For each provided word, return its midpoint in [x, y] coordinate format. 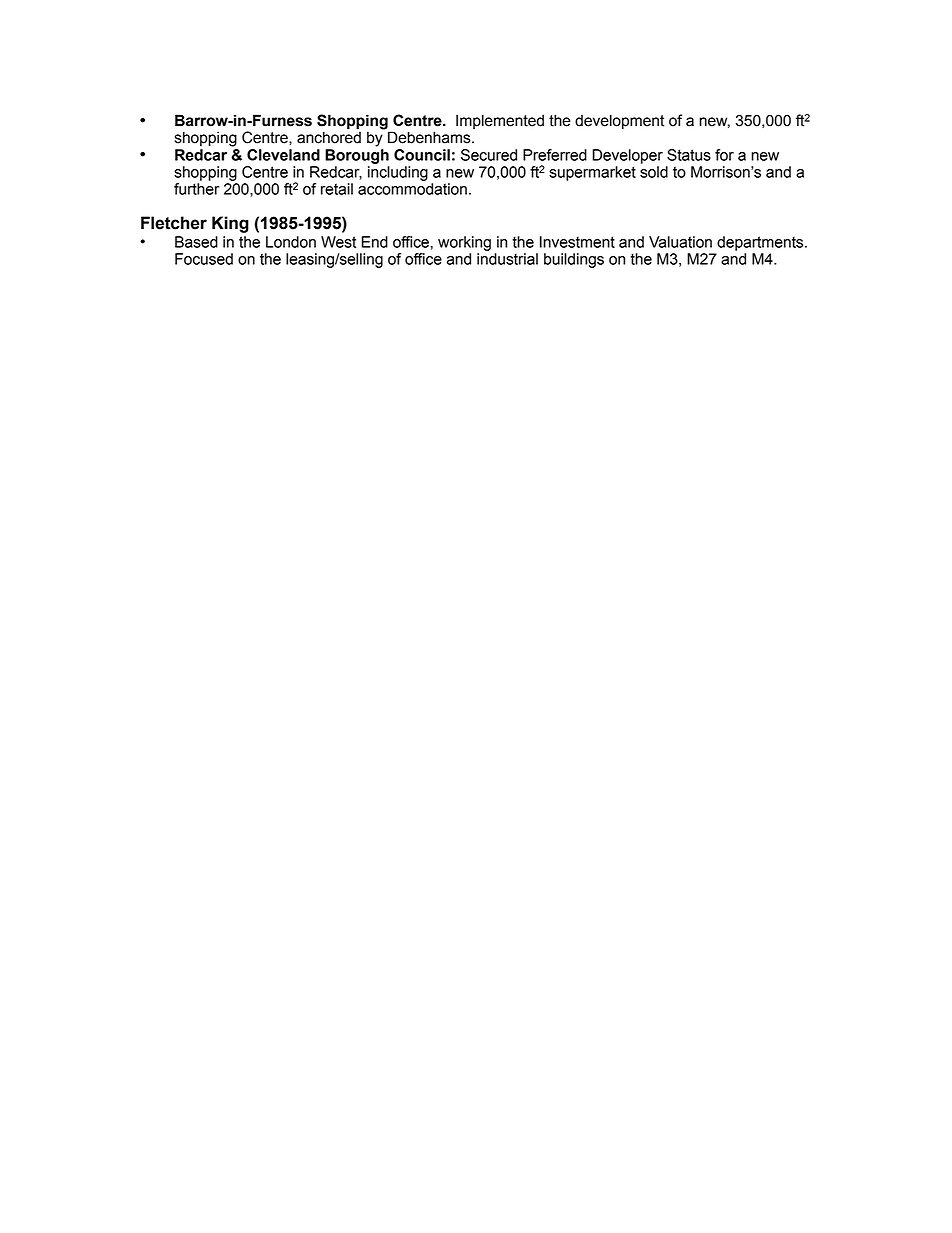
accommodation [412, 189]
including [398, 173]
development [619, 122]
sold [654, 172]
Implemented [500, 121]
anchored [329, 137]
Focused [204, 259]
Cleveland [283, 155]
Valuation [680, 242]
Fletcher [174, 223]
